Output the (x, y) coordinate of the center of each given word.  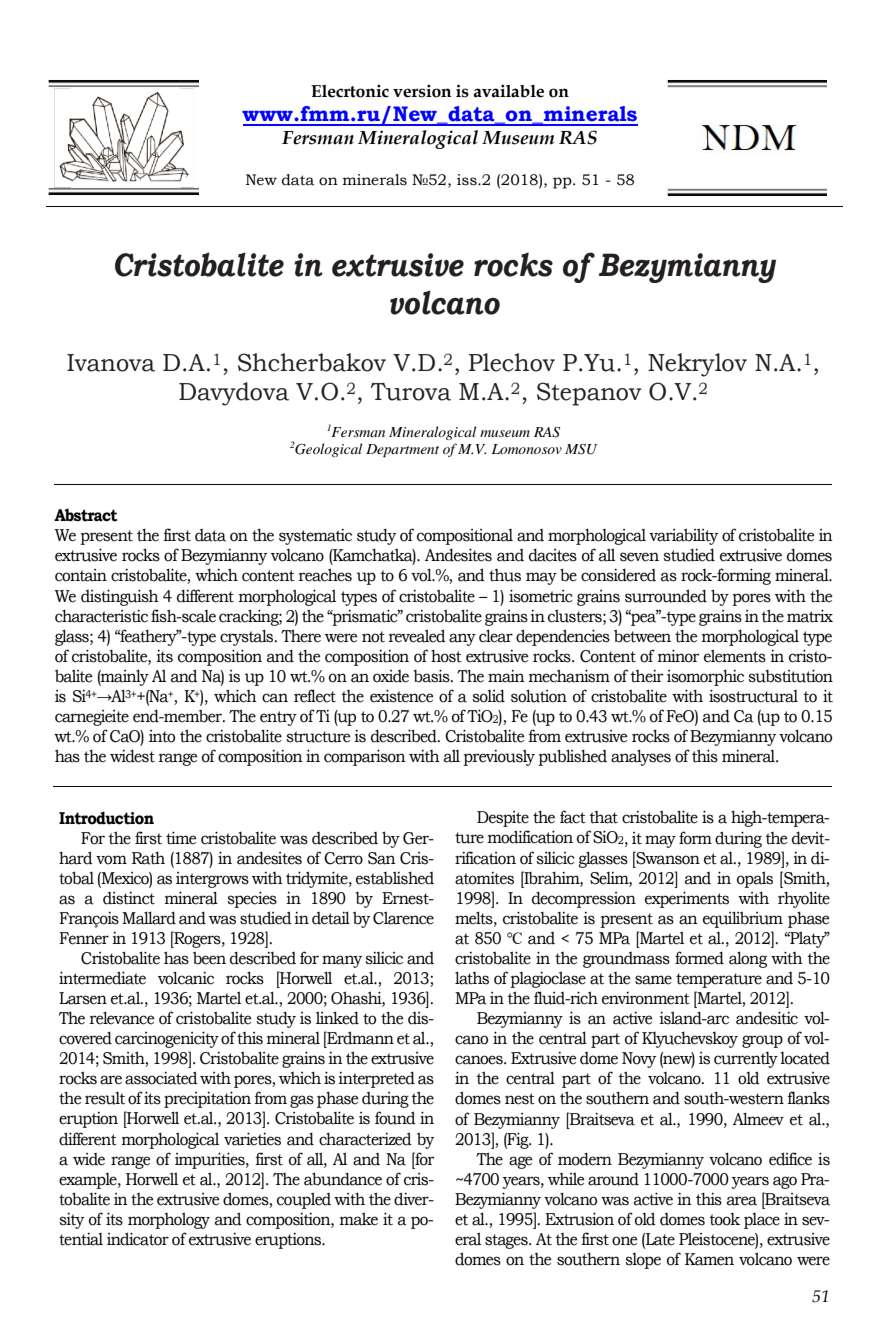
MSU (581, 449)
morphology (169, 1220)
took (724, 1219)
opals (755, 879)
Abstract (85, 515)
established (395, 878)
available (509, 91)
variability (683, 536)
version (422, 91)
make (359, 1219)
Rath (148, 858)
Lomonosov (527, 449)
